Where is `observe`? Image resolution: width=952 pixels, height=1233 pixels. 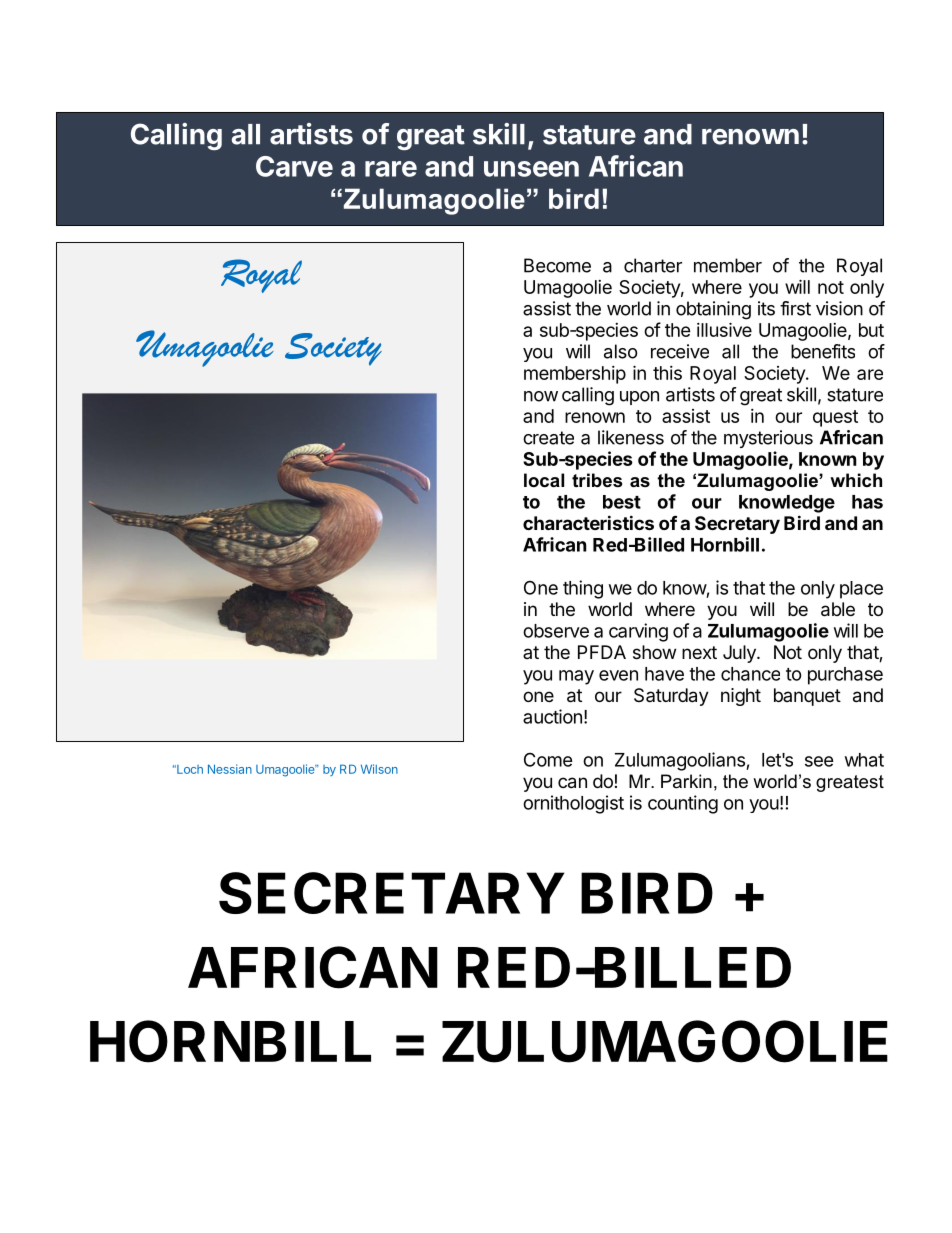
observe is located at coordinates (556, 631).
